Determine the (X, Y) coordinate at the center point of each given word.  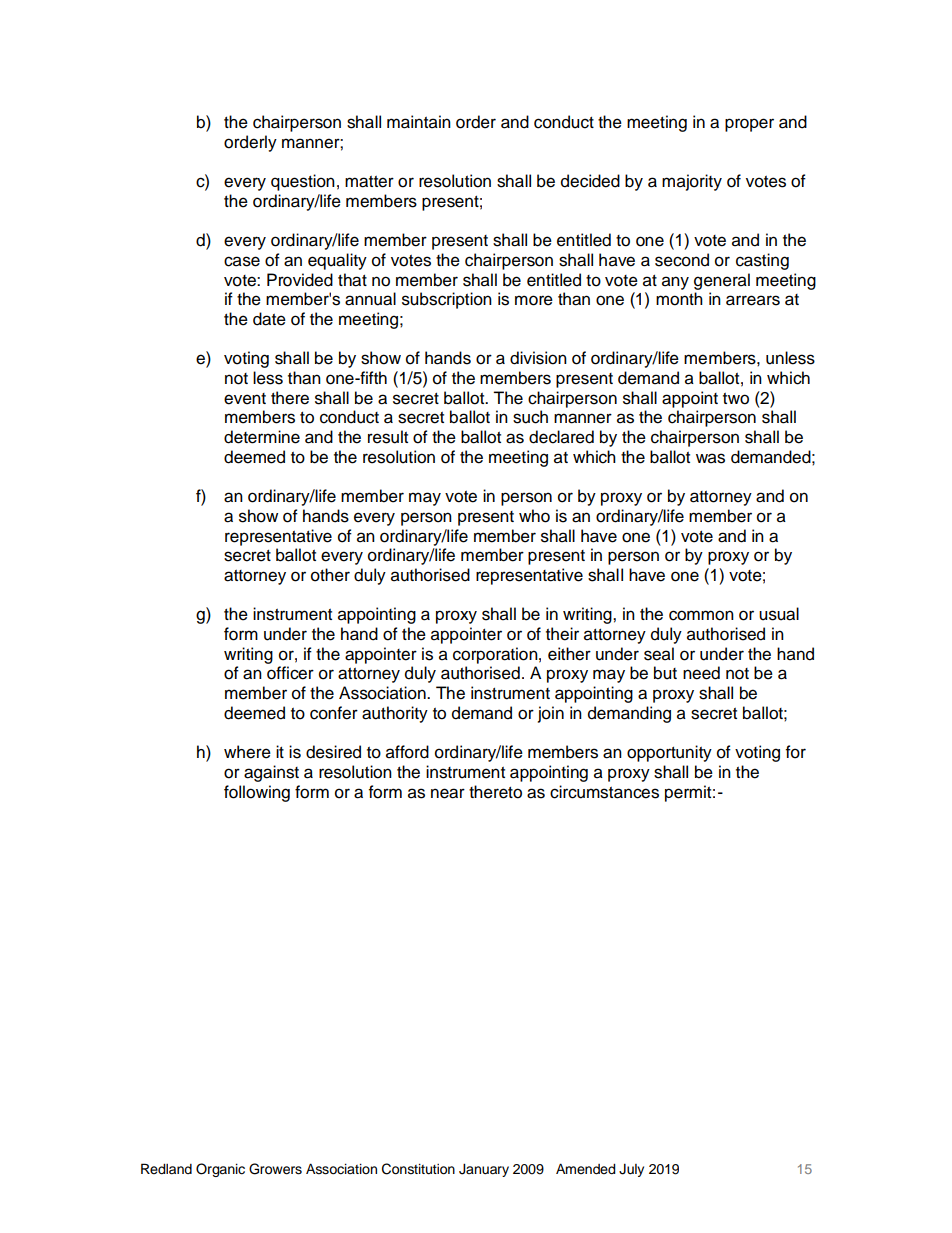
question (303, 182)
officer (290, 673)
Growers (275, 1169)
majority (692, 182)
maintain (419, 122)
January (484, 1170)
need (701, 673)
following (257, 793)
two (736, 399)
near (448, 793)
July (631, 1170)
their (562, 634)
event (245, 399)
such (530, 417)
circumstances (604, 792)
